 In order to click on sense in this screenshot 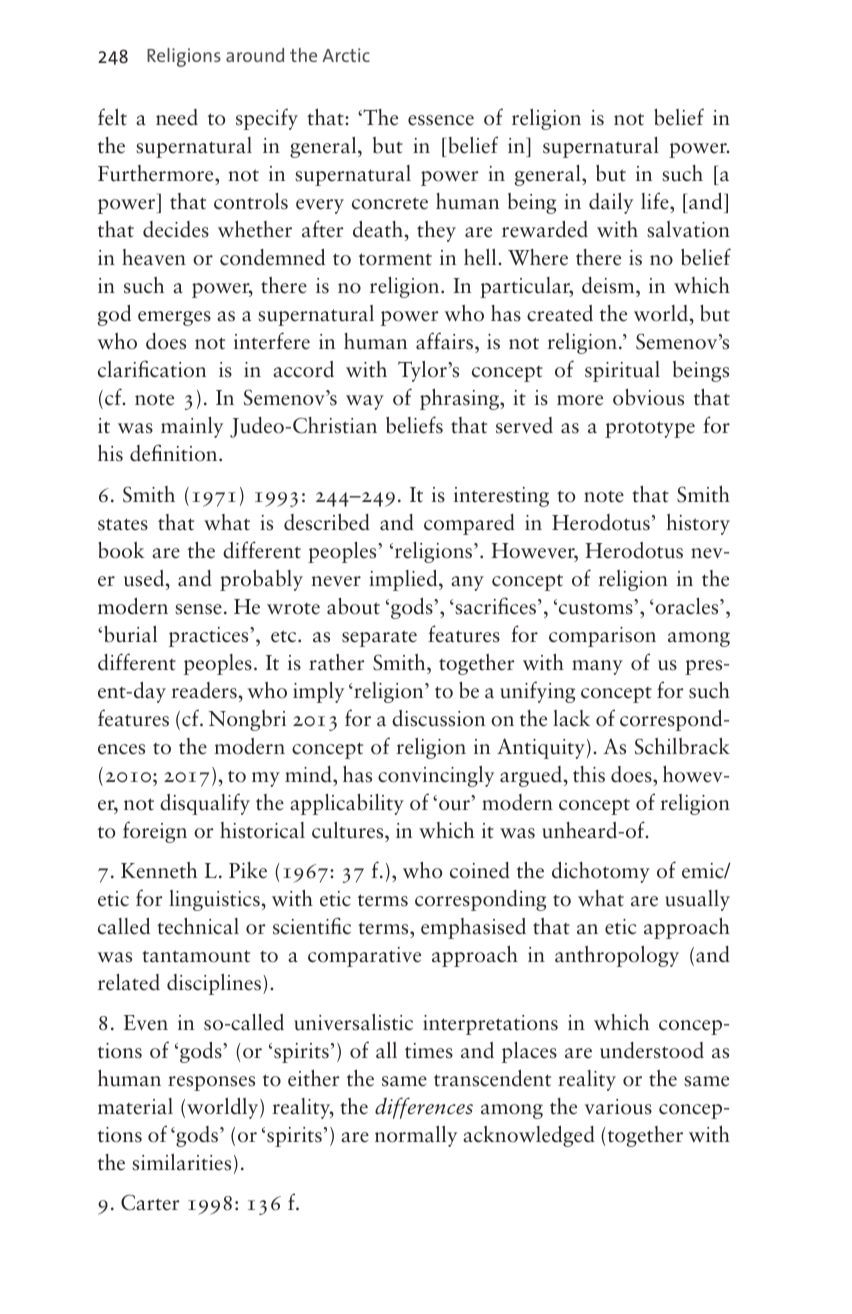, I will do `click(198, 609)`.
